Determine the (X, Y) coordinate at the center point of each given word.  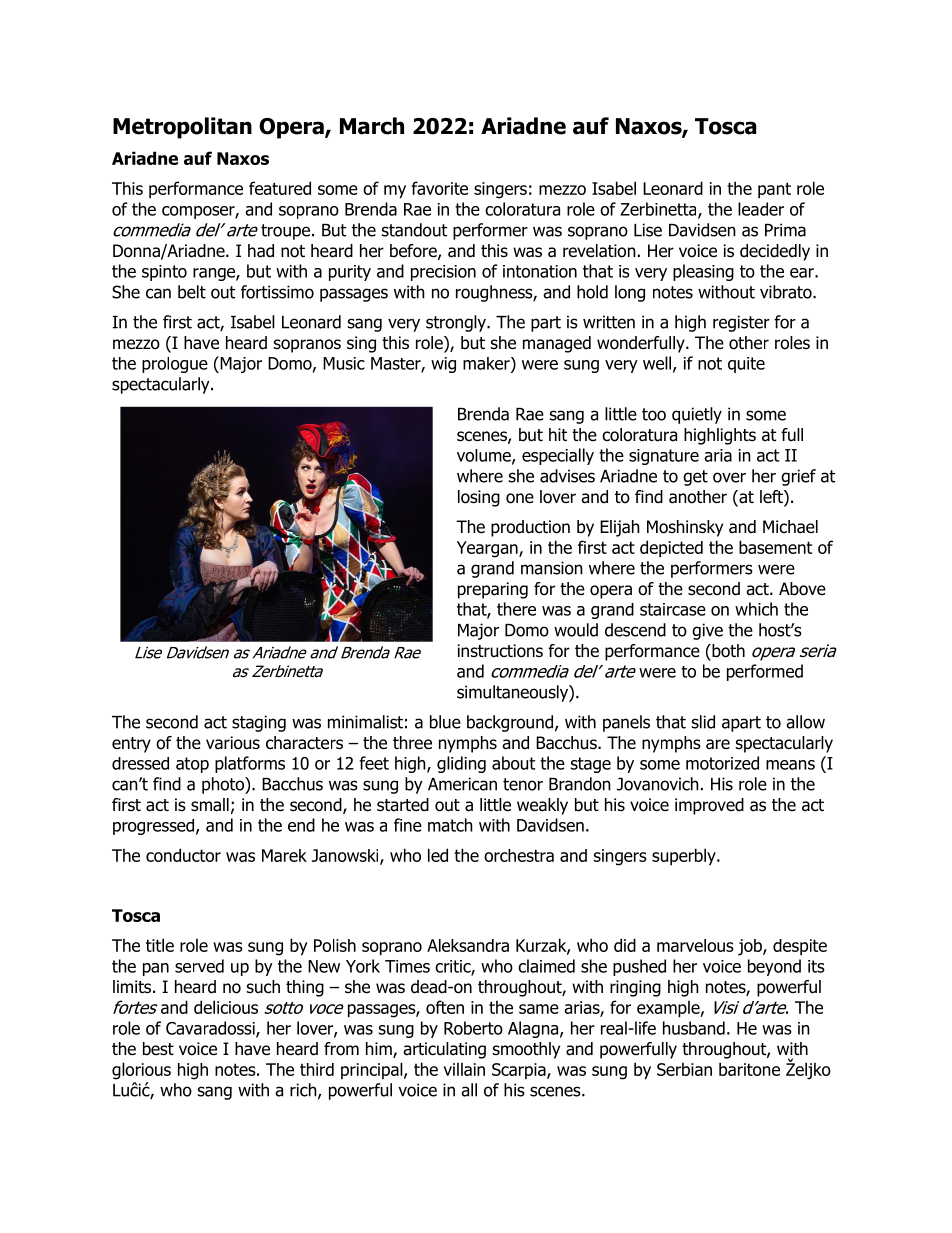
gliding (461, 764)
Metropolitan (182, 128)
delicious (226, 1007)
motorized (722, 763)
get (695, 478)
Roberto (473, 1028)
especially (558, 456)
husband (694, 1028)
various (233, 743)
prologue (175, 365)
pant (774, 190)
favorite (439, 188)
